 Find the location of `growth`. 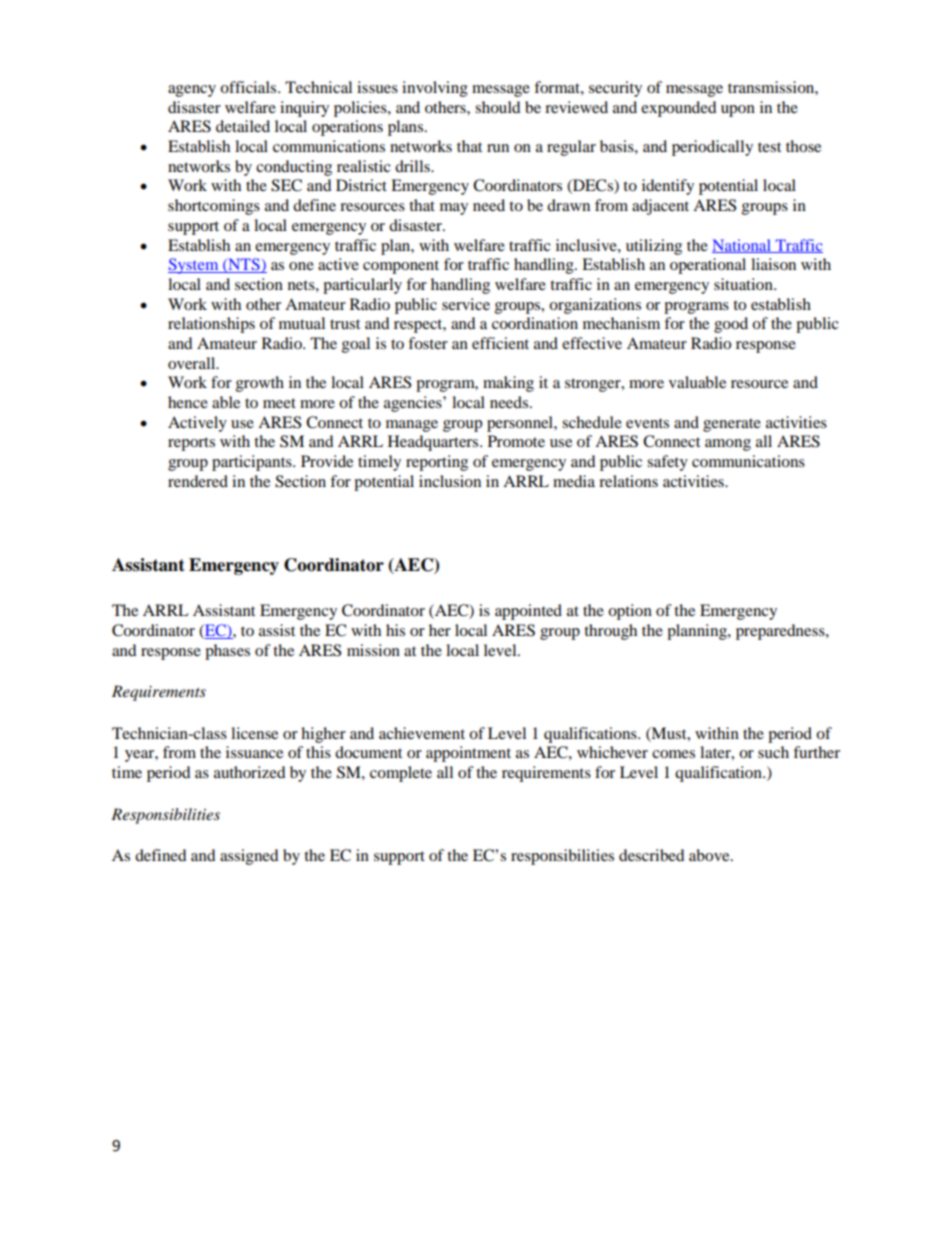

growth is located at coordinates (260, 384).
